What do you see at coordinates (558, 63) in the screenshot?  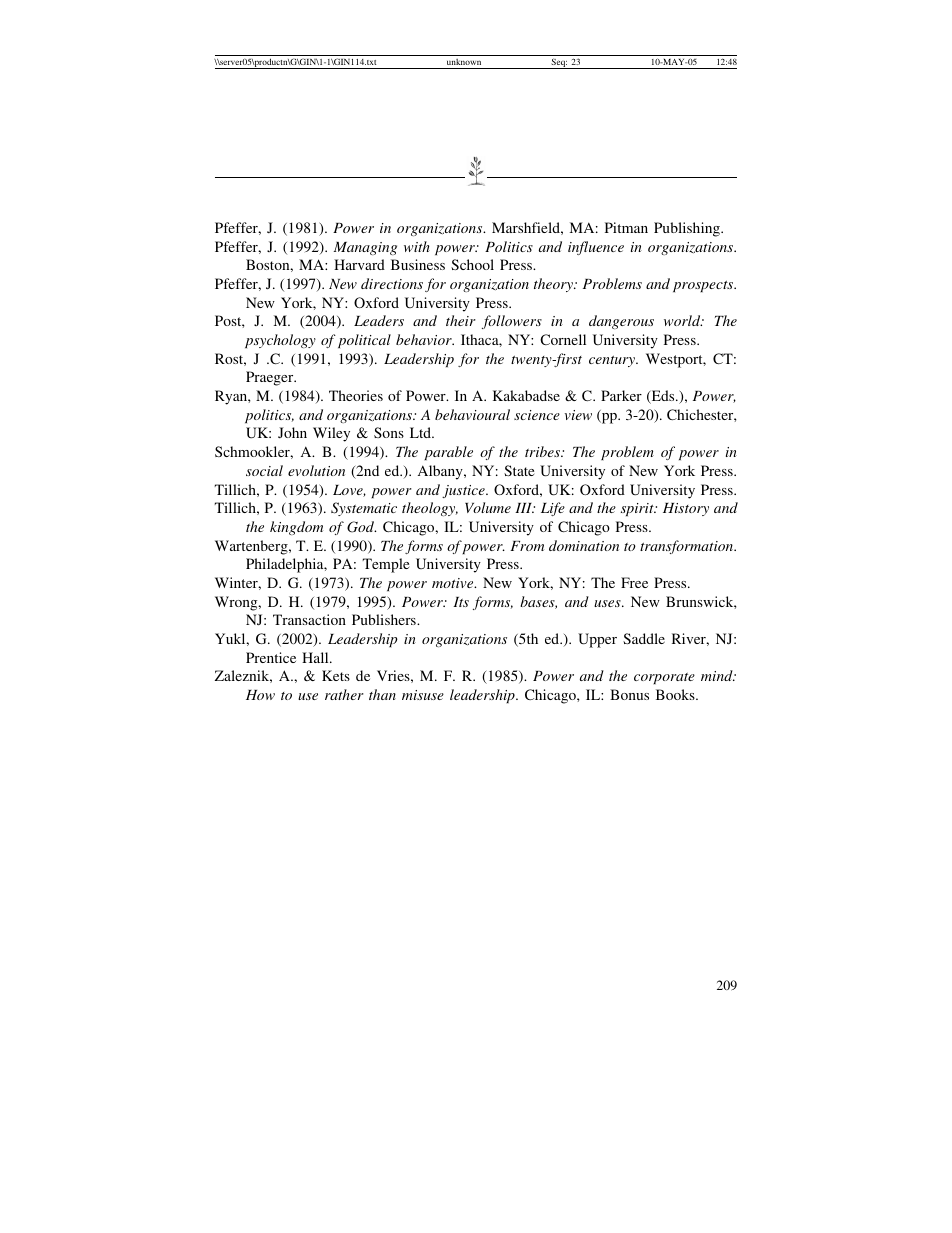 I see `Seq` at bounding box center [558, 63].
